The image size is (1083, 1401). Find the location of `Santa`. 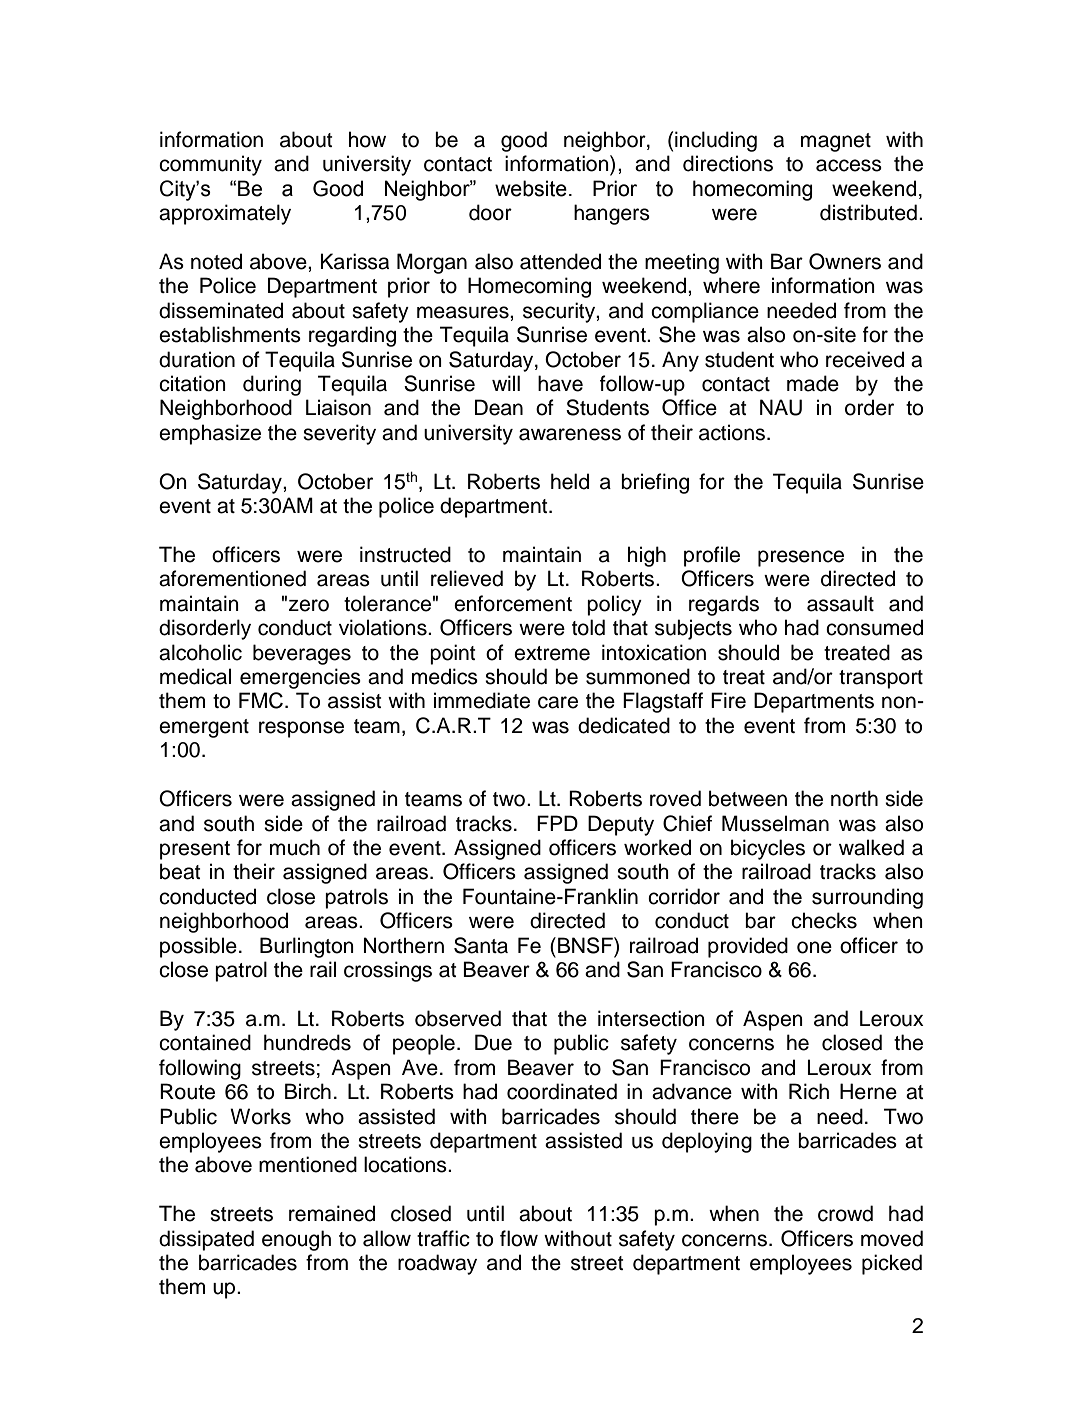

Santa is located at coordinates (481, 945).
